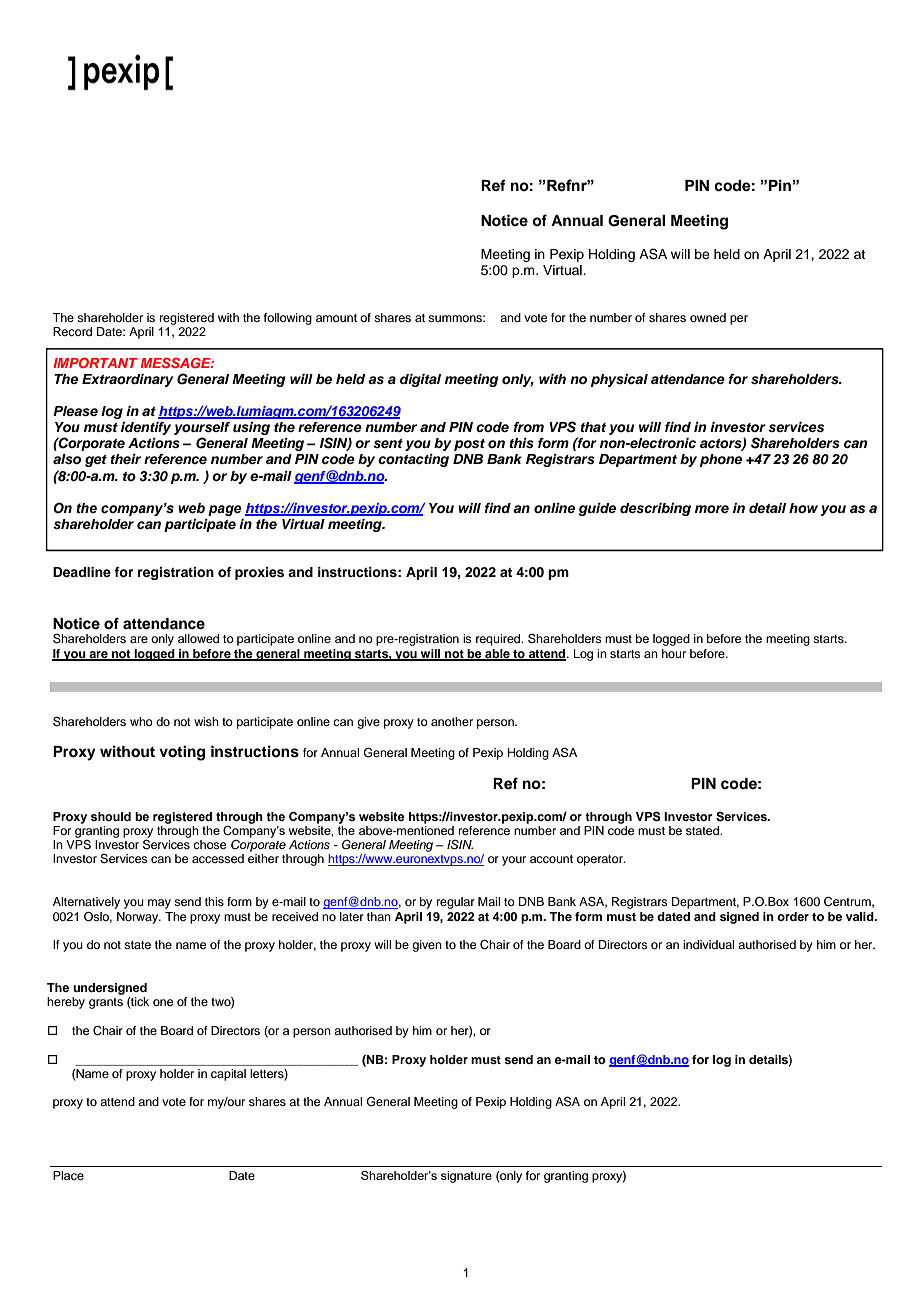  I want to click on owned, so click(708, 317).
